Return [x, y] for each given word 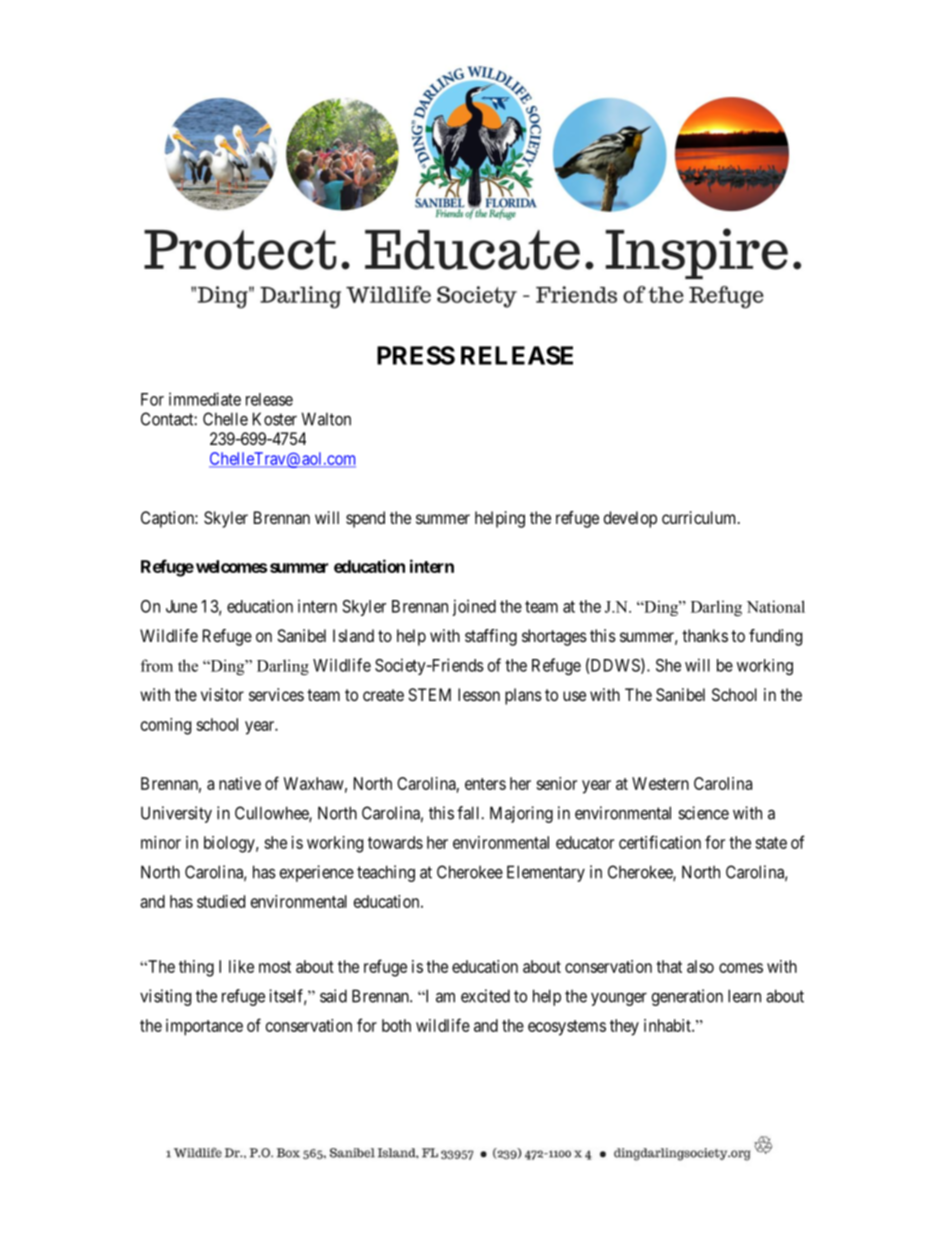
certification [660, 842]
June [181, 606]
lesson [479, 694]
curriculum [700, 517]
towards [395, 842]
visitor [222, 694]
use [574, 696]
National [776, 606]
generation [687, 997]
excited [485, 996]
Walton [326, 419]
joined [474, 607]
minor [161, 842]
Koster [275, 419]
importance [204, 1027]
